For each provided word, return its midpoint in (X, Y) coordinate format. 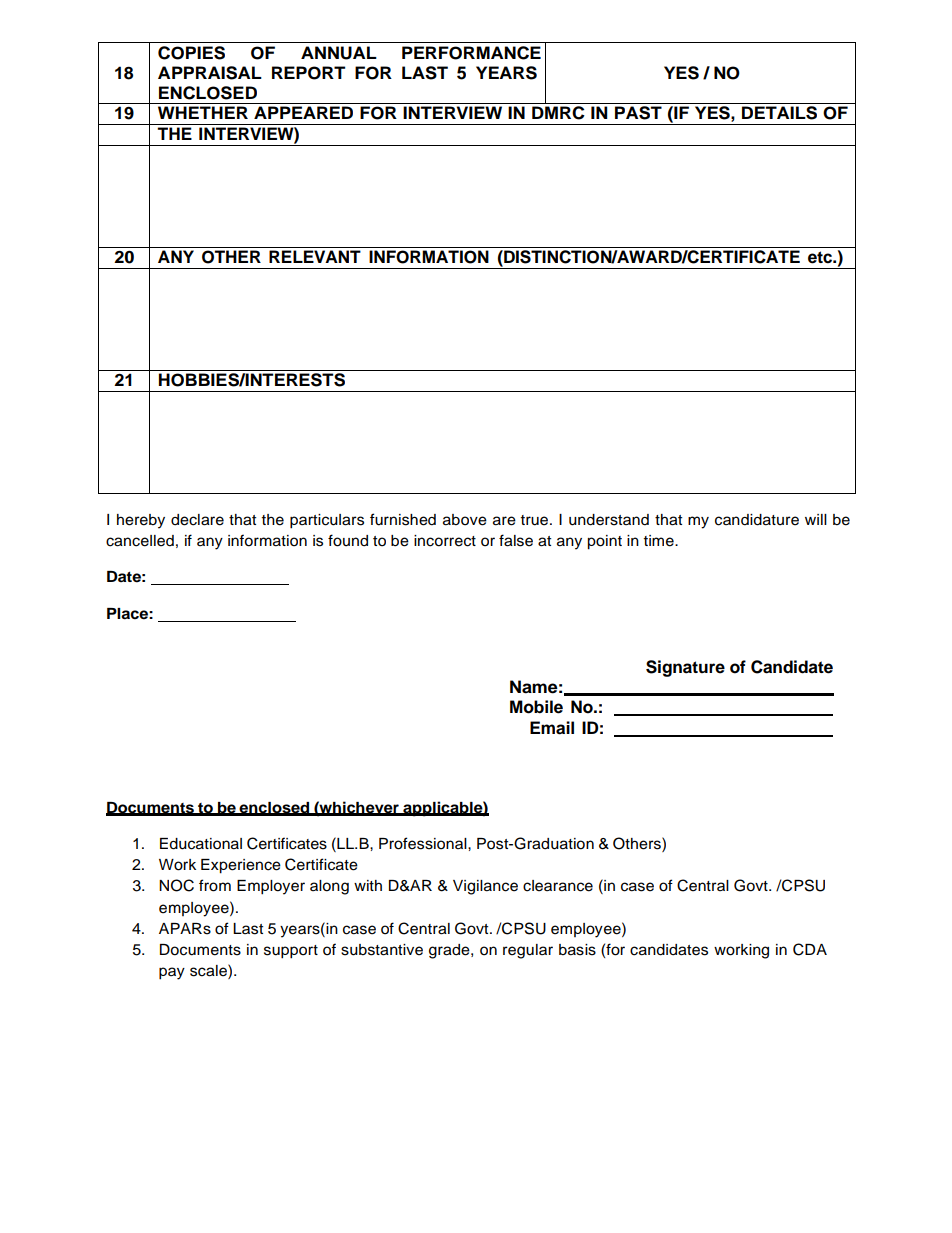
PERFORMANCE (471, 53)
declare (197, 520)
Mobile (536, 707)
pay (172, 973)
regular (528, 951)
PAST (638, 113)
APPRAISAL (210, 73)
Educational (201, 844)
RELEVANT (315, 256)
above (465, 520)
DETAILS (779, 113)
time (660, 541)
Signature (685, 668)
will (816, 519)
